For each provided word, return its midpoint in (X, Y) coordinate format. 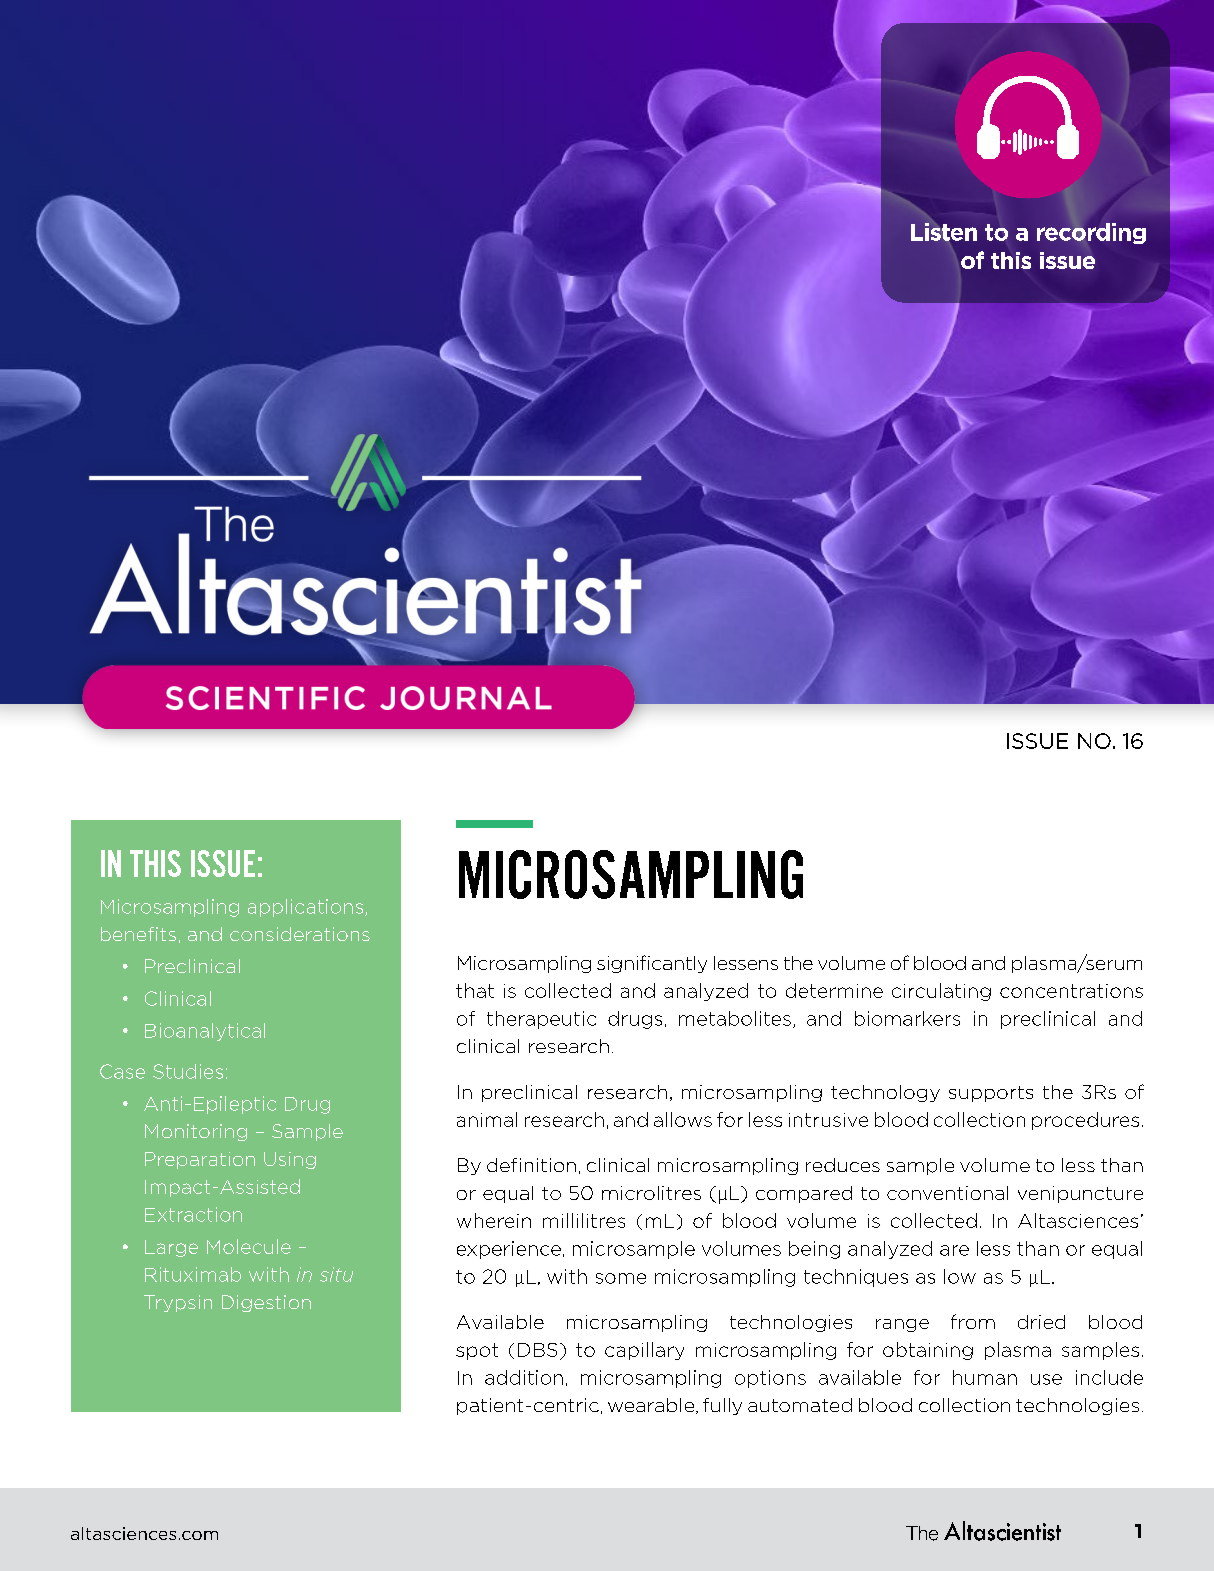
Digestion (266, 1303)
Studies (188, 1071)
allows (683, 1119)
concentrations (1071, 991)
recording (1091, 233)
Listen (944, 232)
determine (834, 990)
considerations (300, 934)
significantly (652, 964)
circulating (941, 992)
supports (991, 1094)
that (475, 990)
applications (305, 908)
